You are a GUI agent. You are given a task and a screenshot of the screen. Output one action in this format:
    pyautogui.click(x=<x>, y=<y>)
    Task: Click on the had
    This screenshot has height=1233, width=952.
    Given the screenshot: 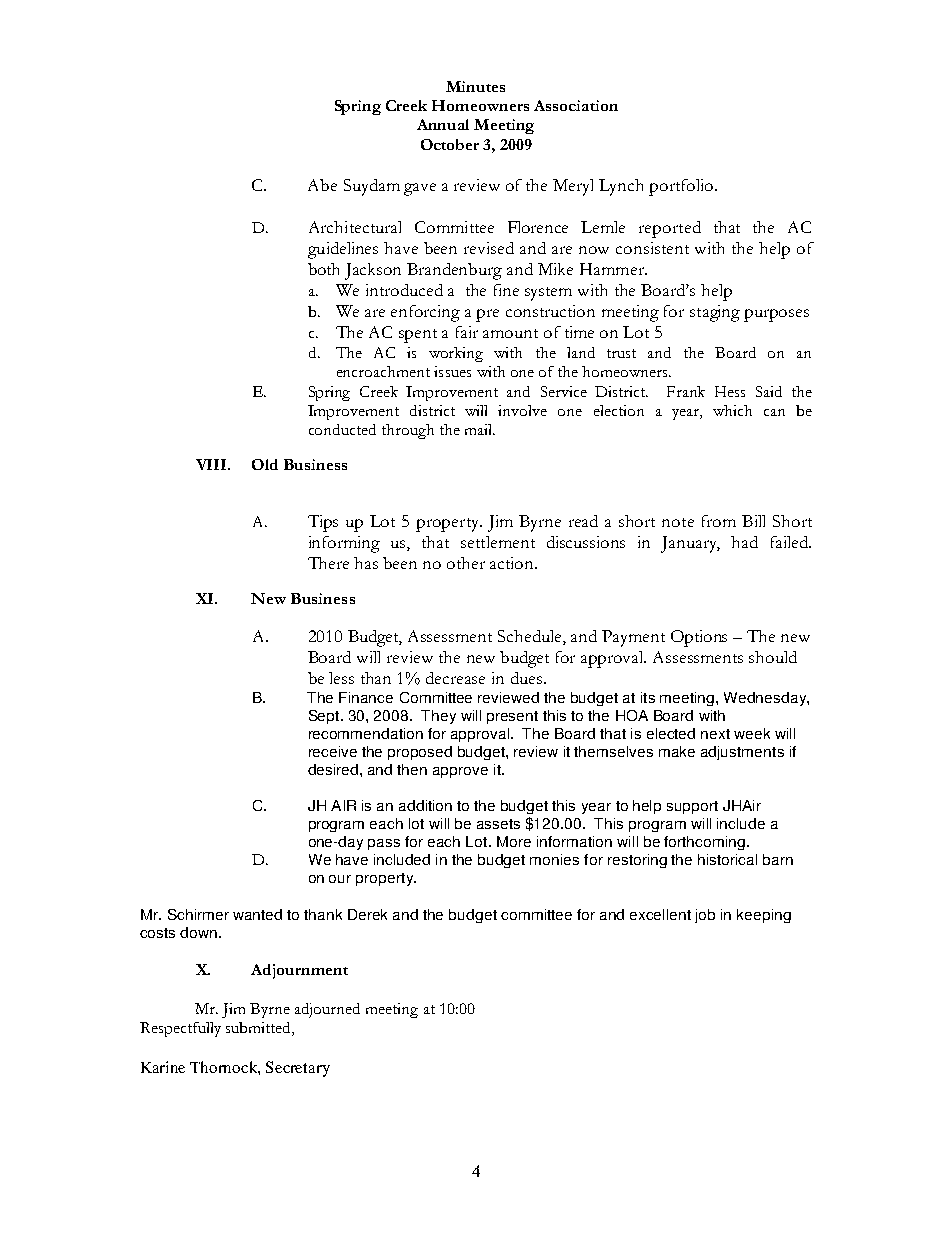 What is the action you would take?
    pyautogui.click(x=744, y=542)
